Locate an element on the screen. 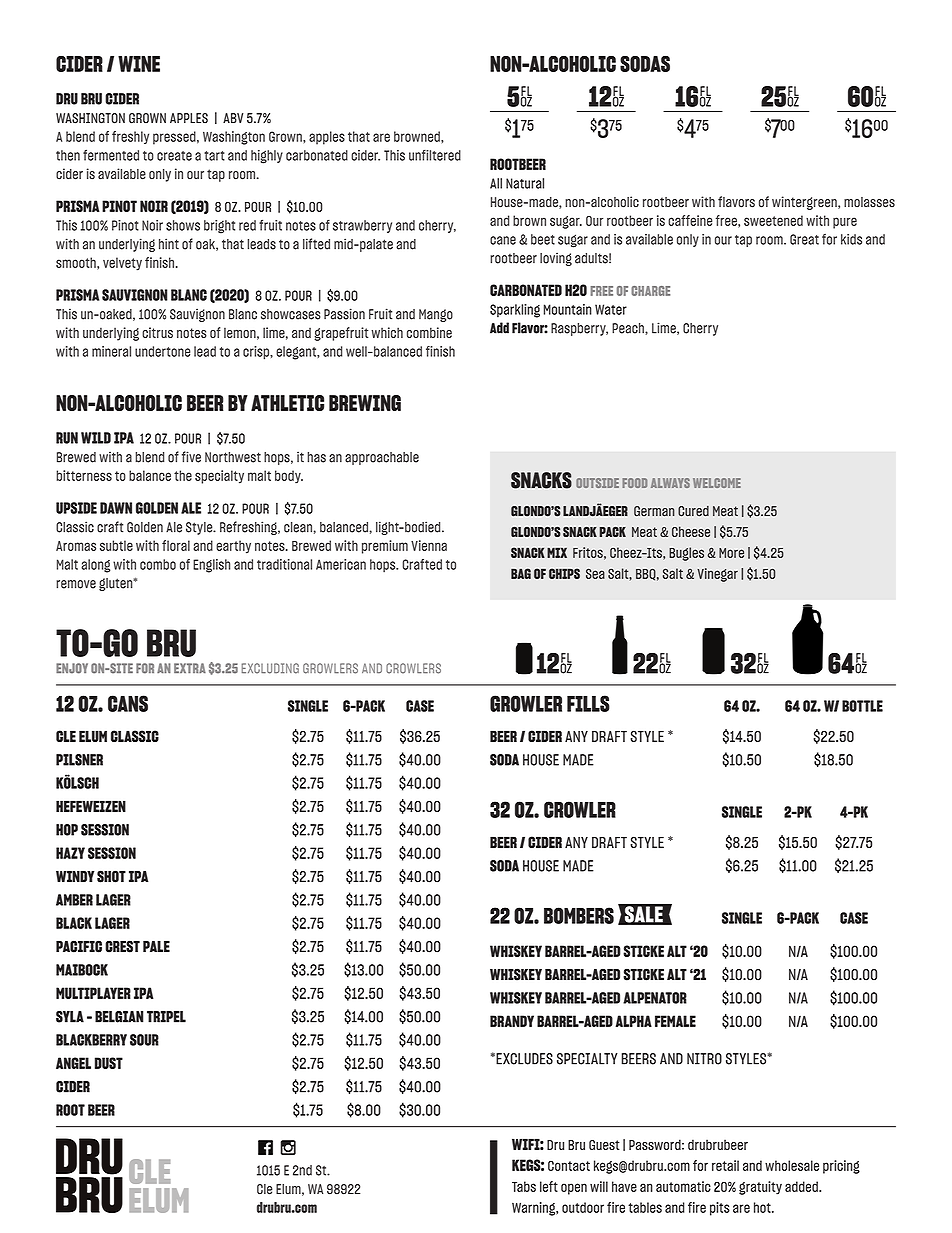 Image resolution: width=952 pixels, height=1233 pixels. FILLS is located at coordinates (588, 703).
